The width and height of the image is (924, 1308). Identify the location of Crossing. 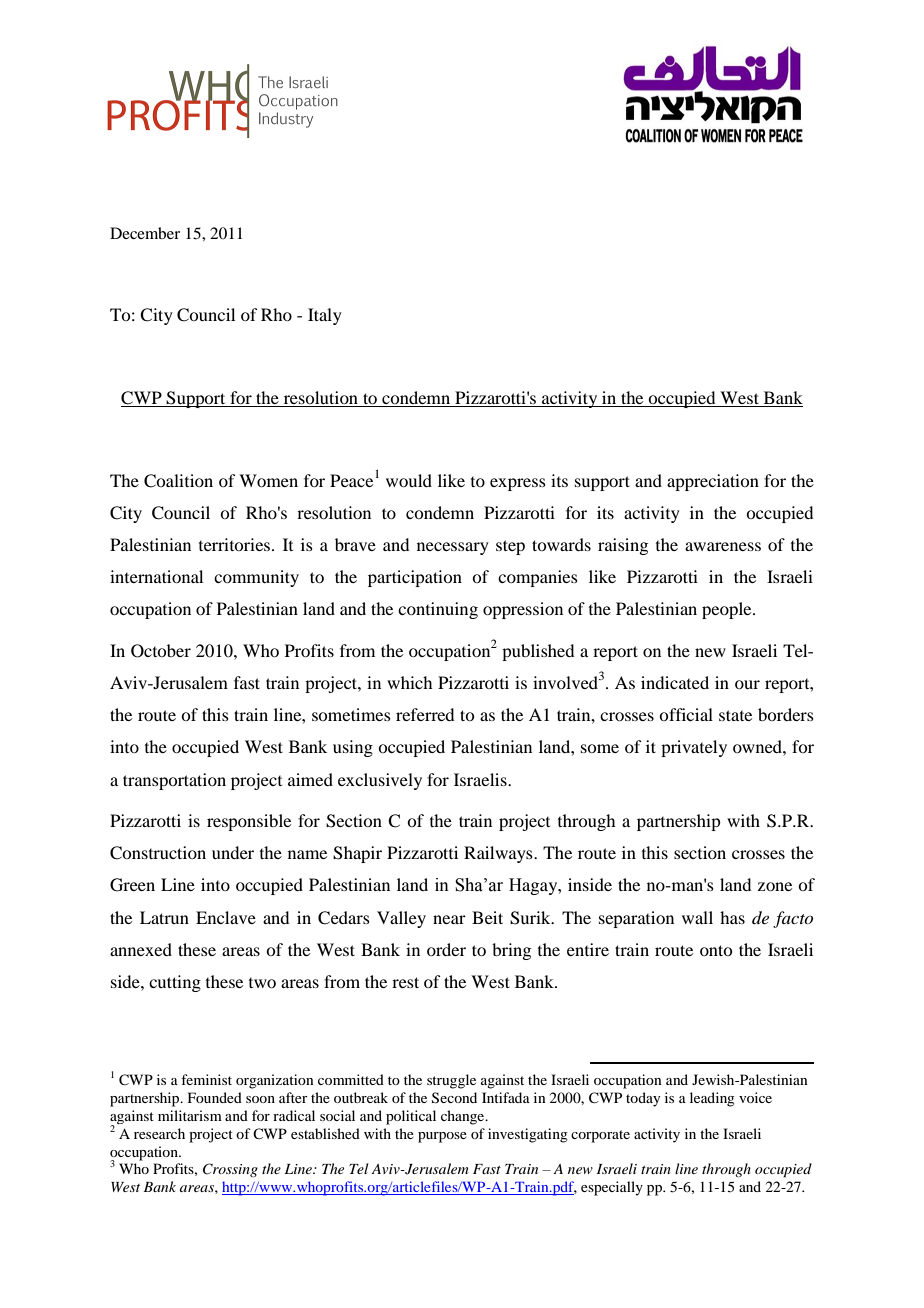
(230, 1170).
